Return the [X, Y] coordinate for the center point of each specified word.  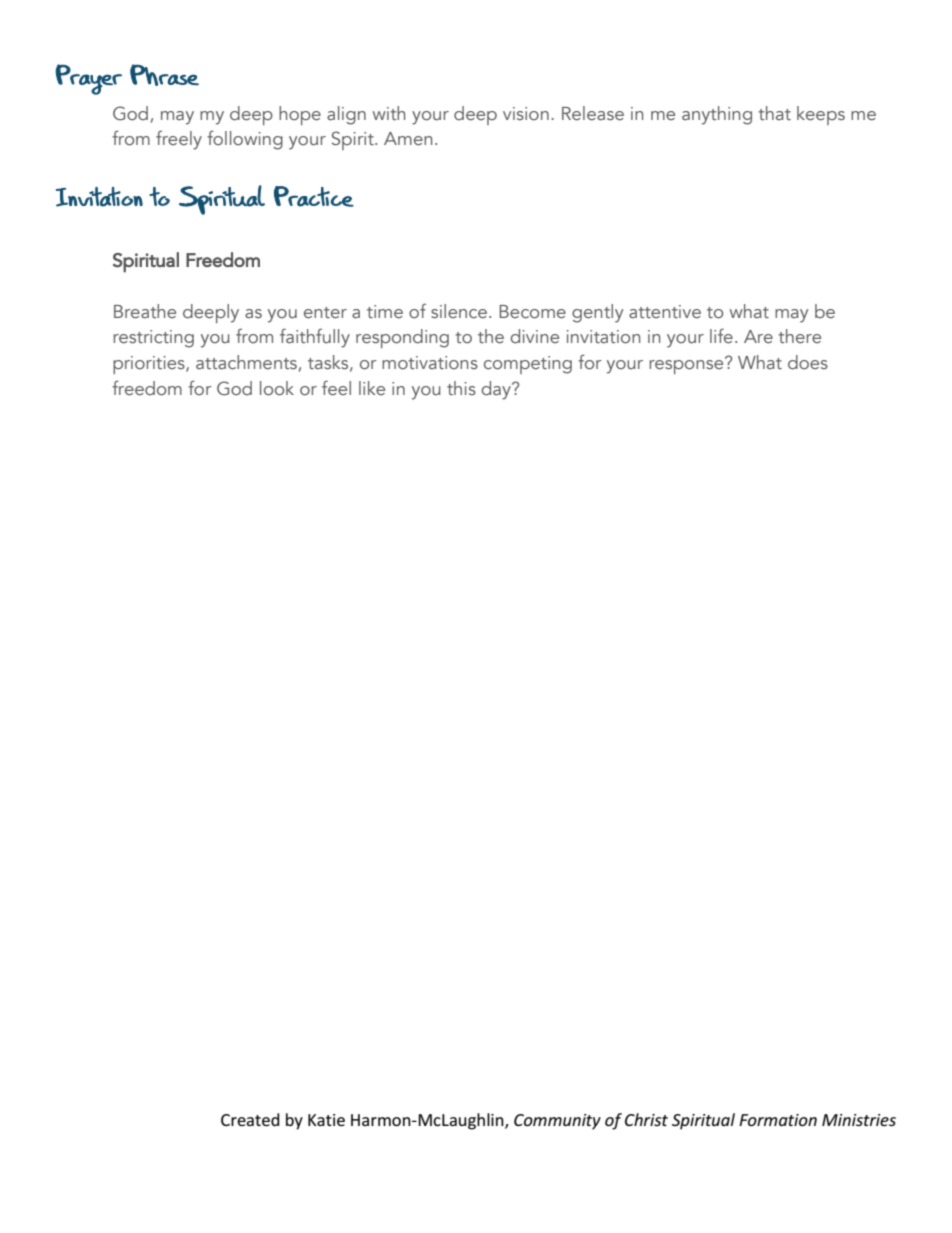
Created [250, 1119]
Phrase [164, 75]
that [774, 113]
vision [526, 114]
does [808, 362]
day [497, 390]
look [277, 388]
